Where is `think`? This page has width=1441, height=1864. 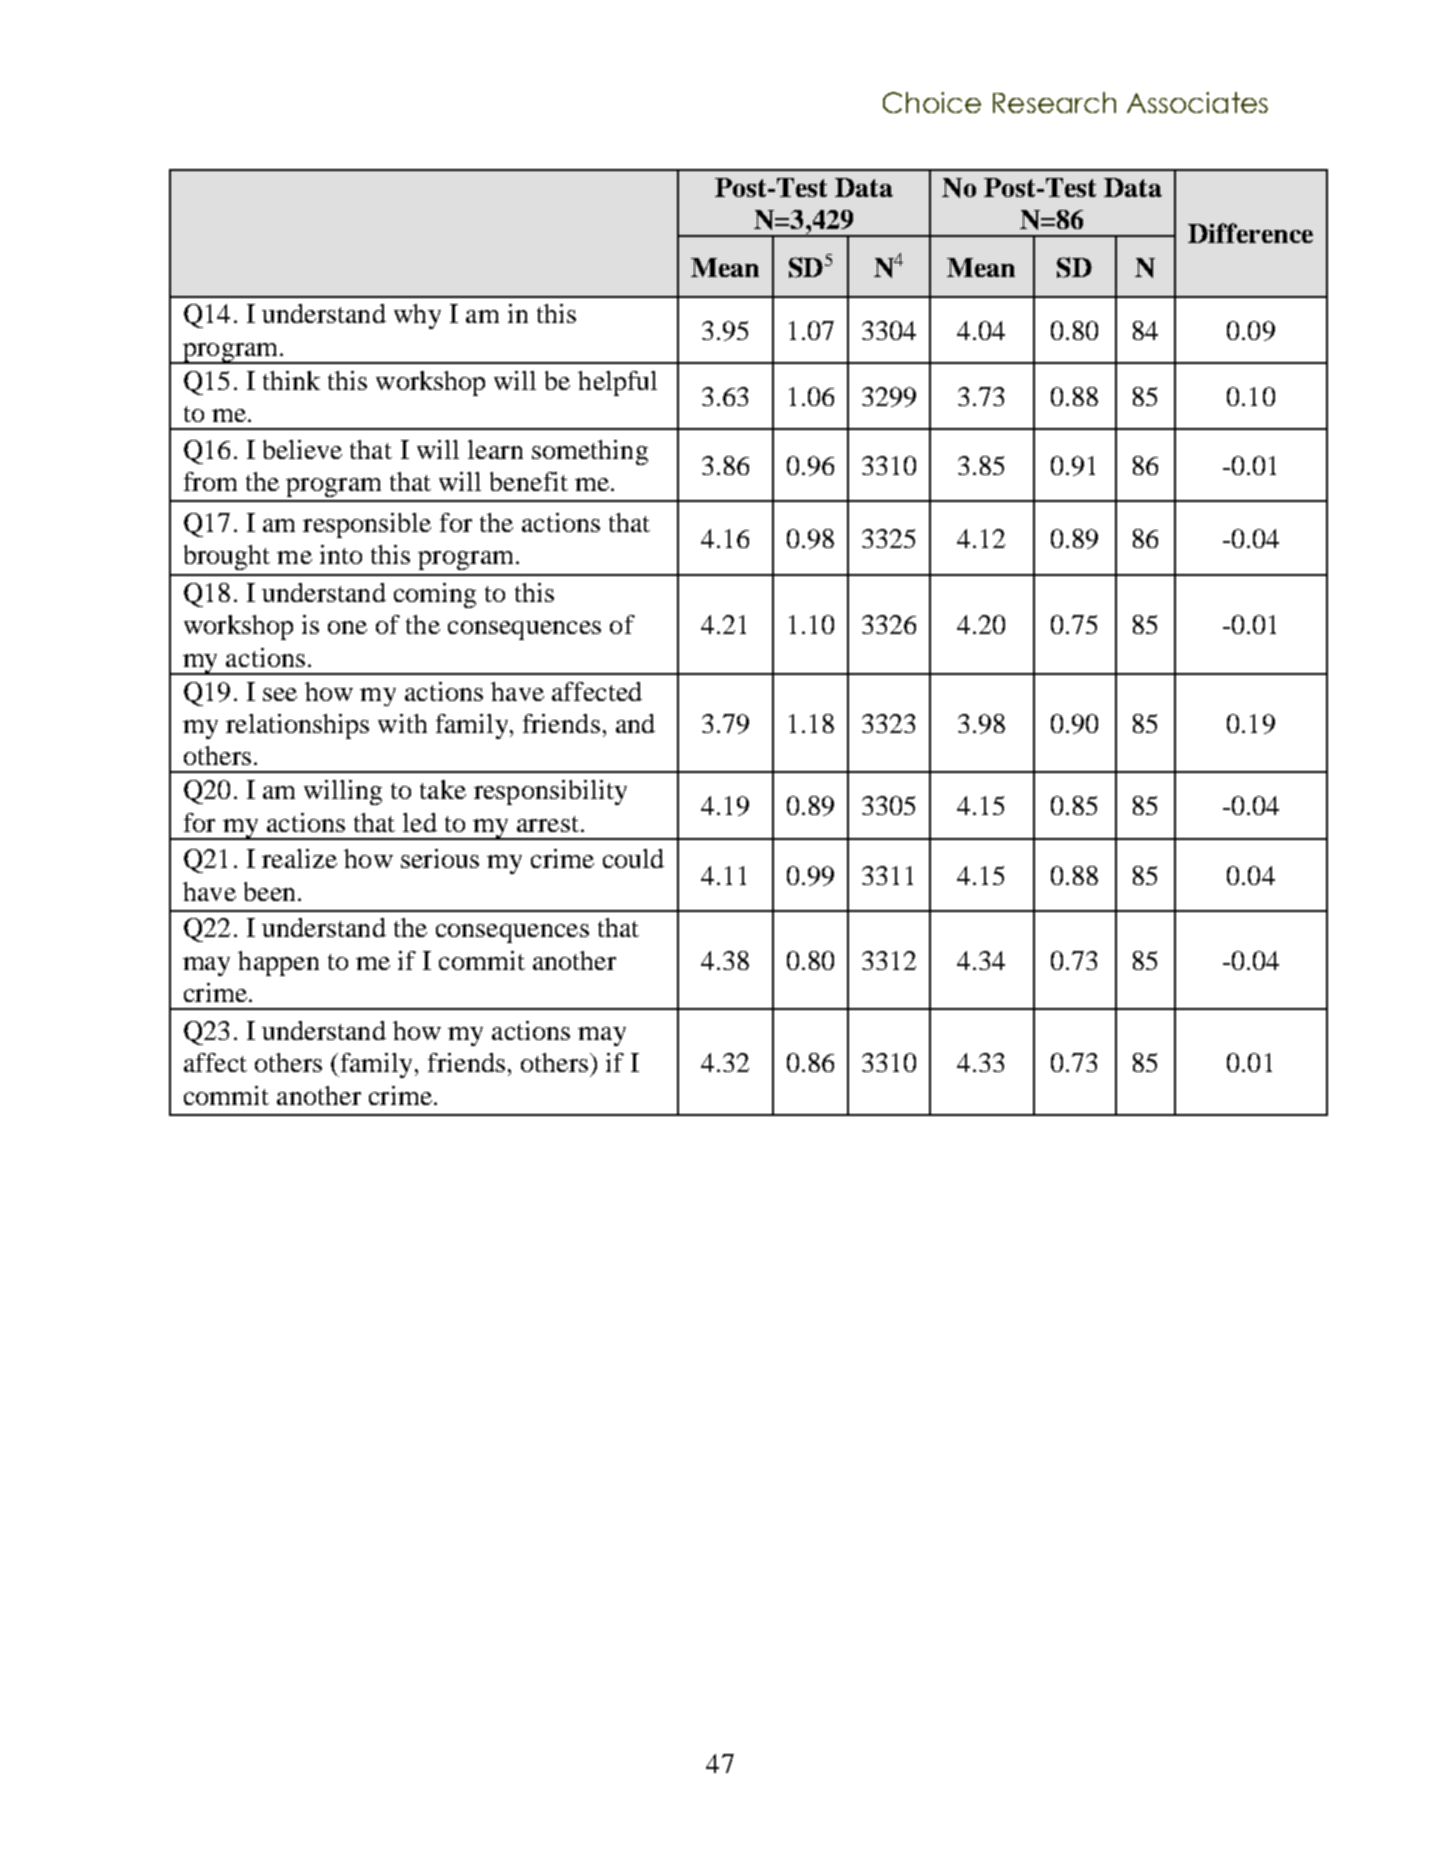 think is located at coordinates (291, 380).
